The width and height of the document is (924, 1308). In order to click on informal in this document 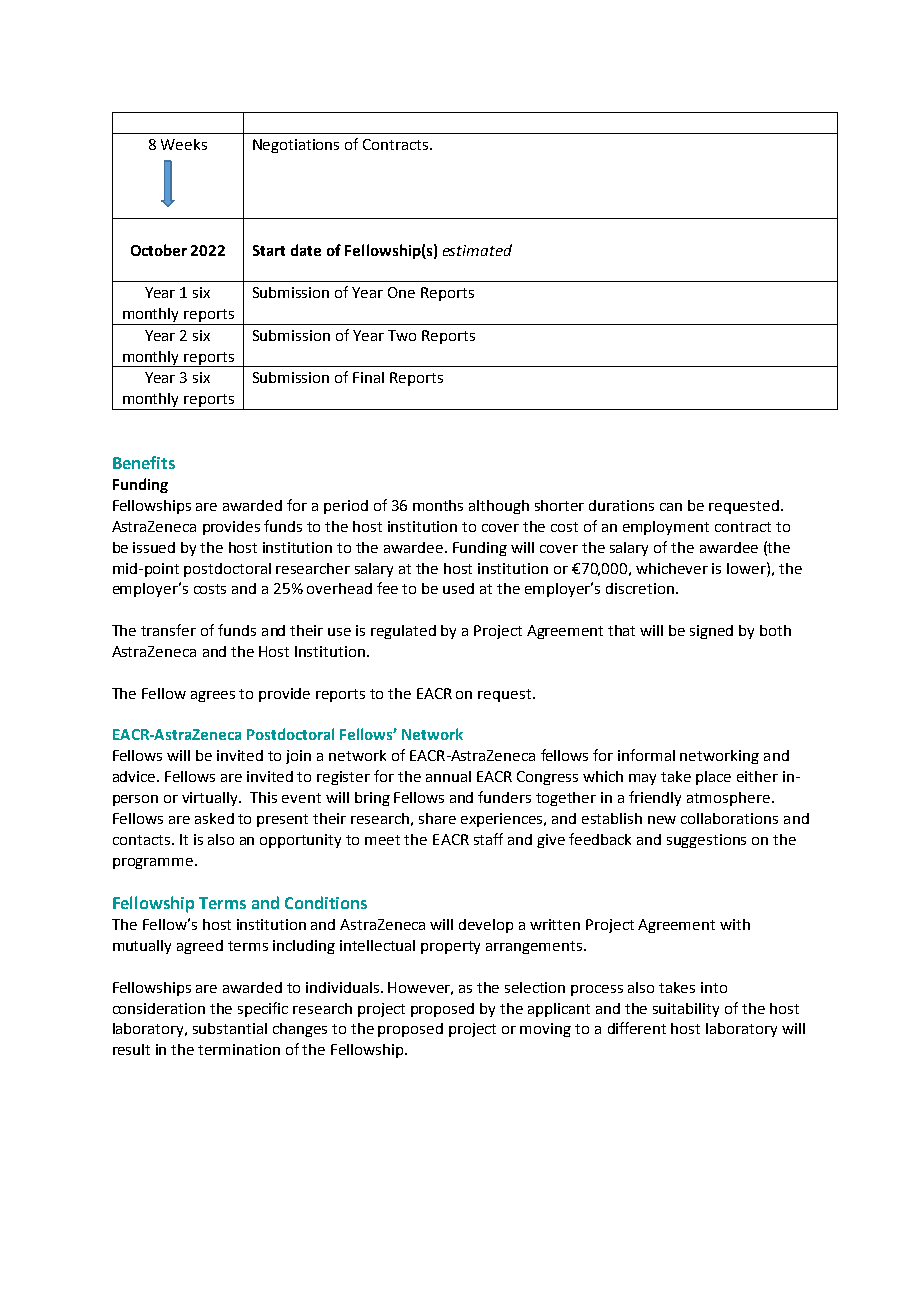, I will do `click(646, 755)`.
